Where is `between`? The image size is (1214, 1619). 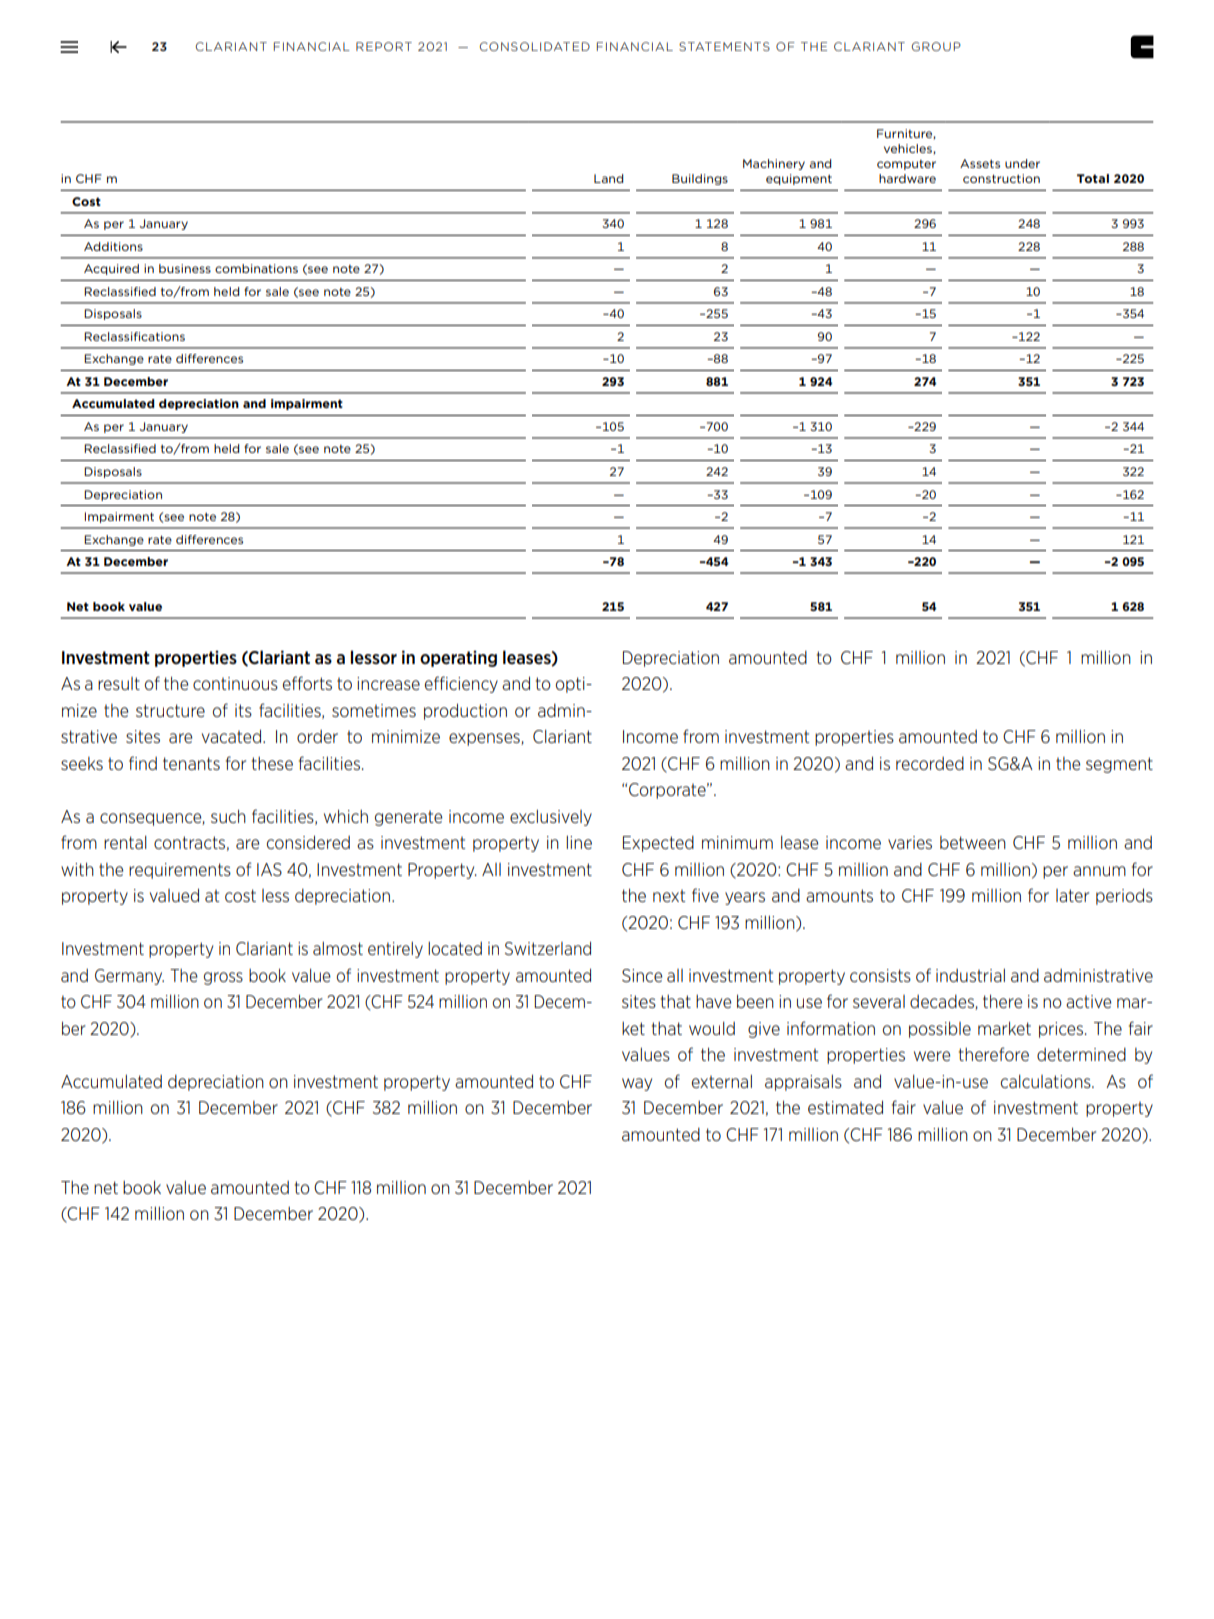
between is located at coordinates (973, 842).
